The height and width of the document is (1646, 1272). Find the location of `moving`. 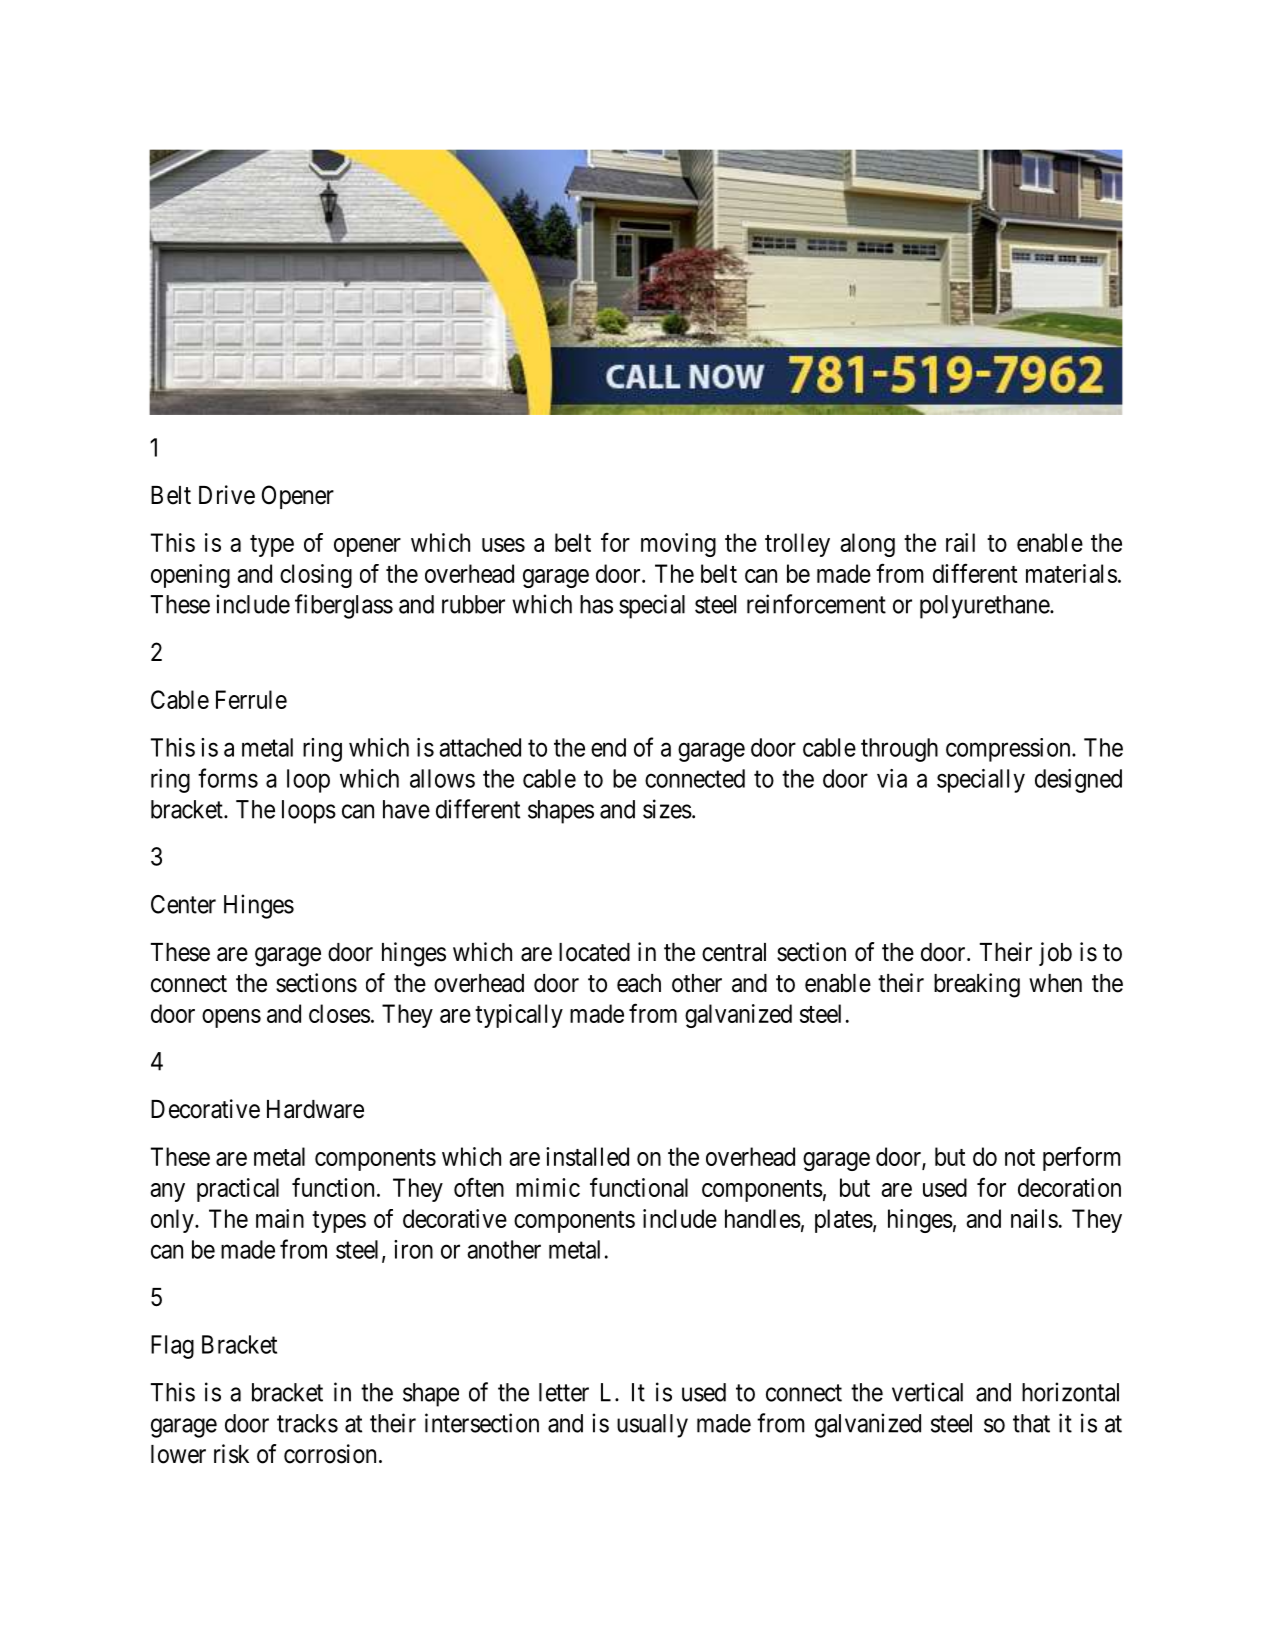

moving is located at coordinates (678, 545).
